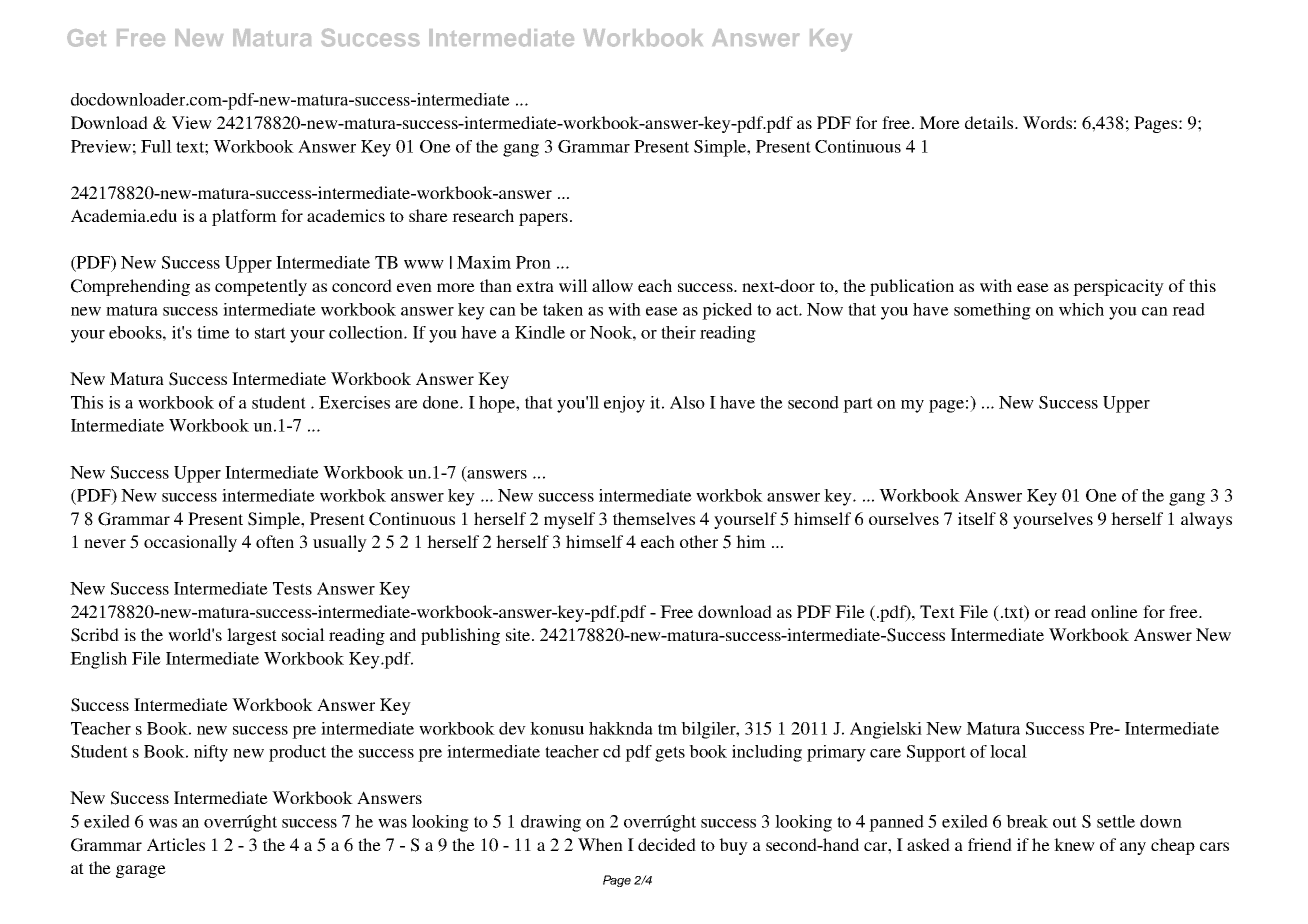 Image resolution: width=1308 pixels, height=924 pixels. Describe the element at coordinates (678, 332) in the screenshot. I see `their` at that location.
